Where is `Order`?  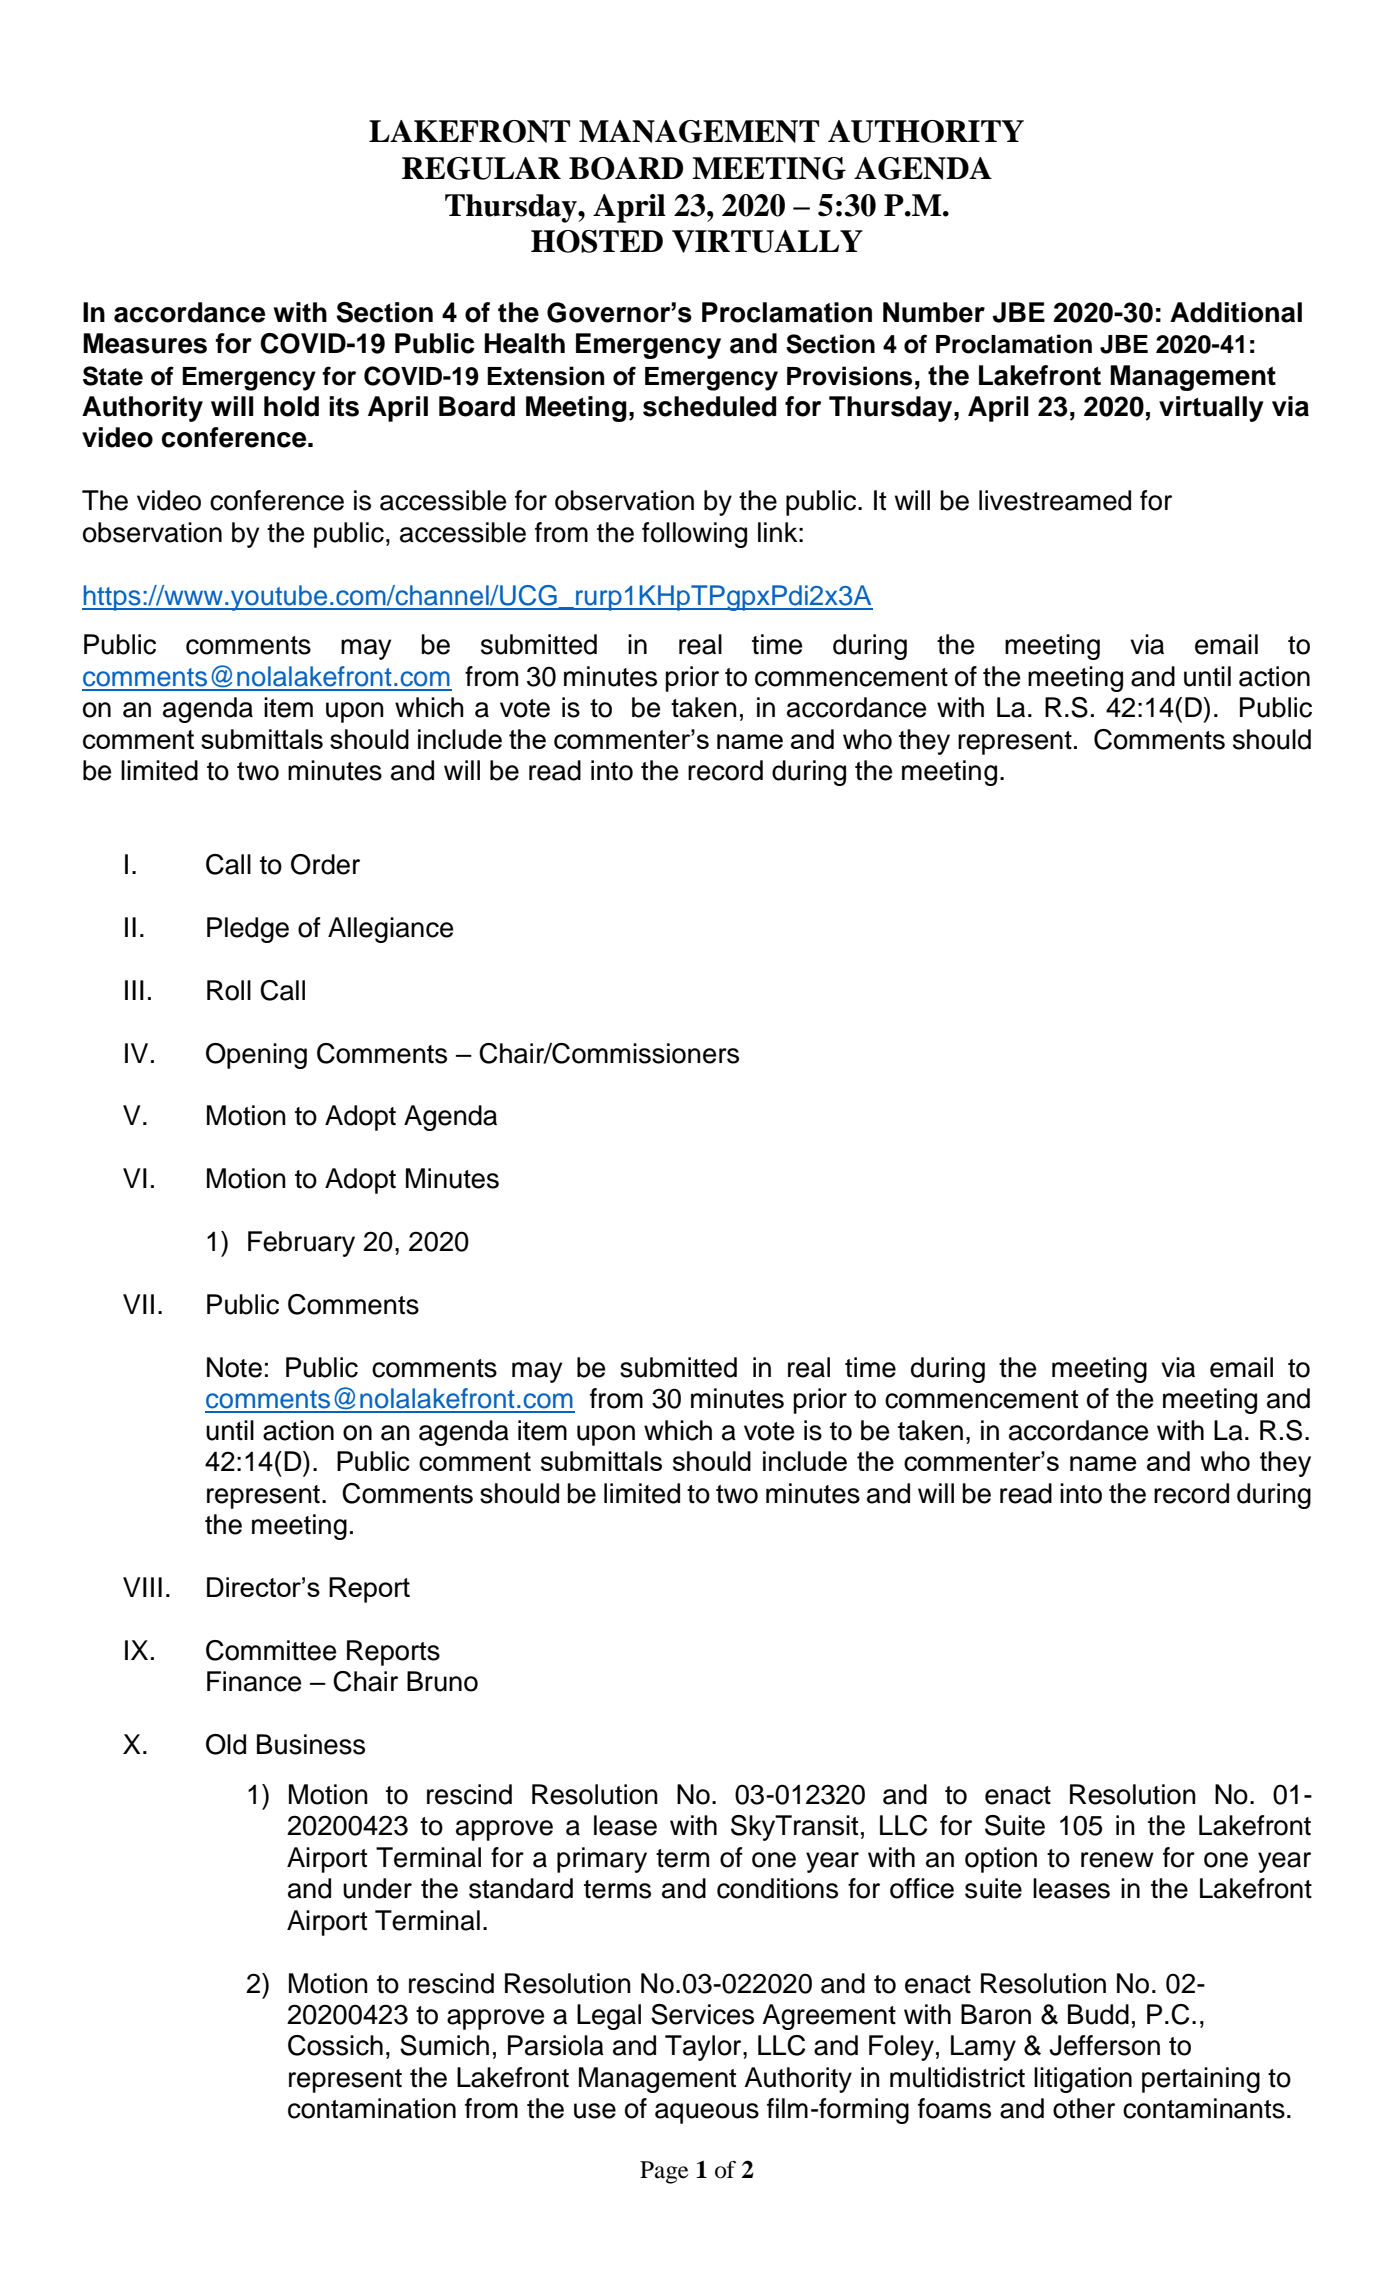 Order is located at coordinates (325, 864).
